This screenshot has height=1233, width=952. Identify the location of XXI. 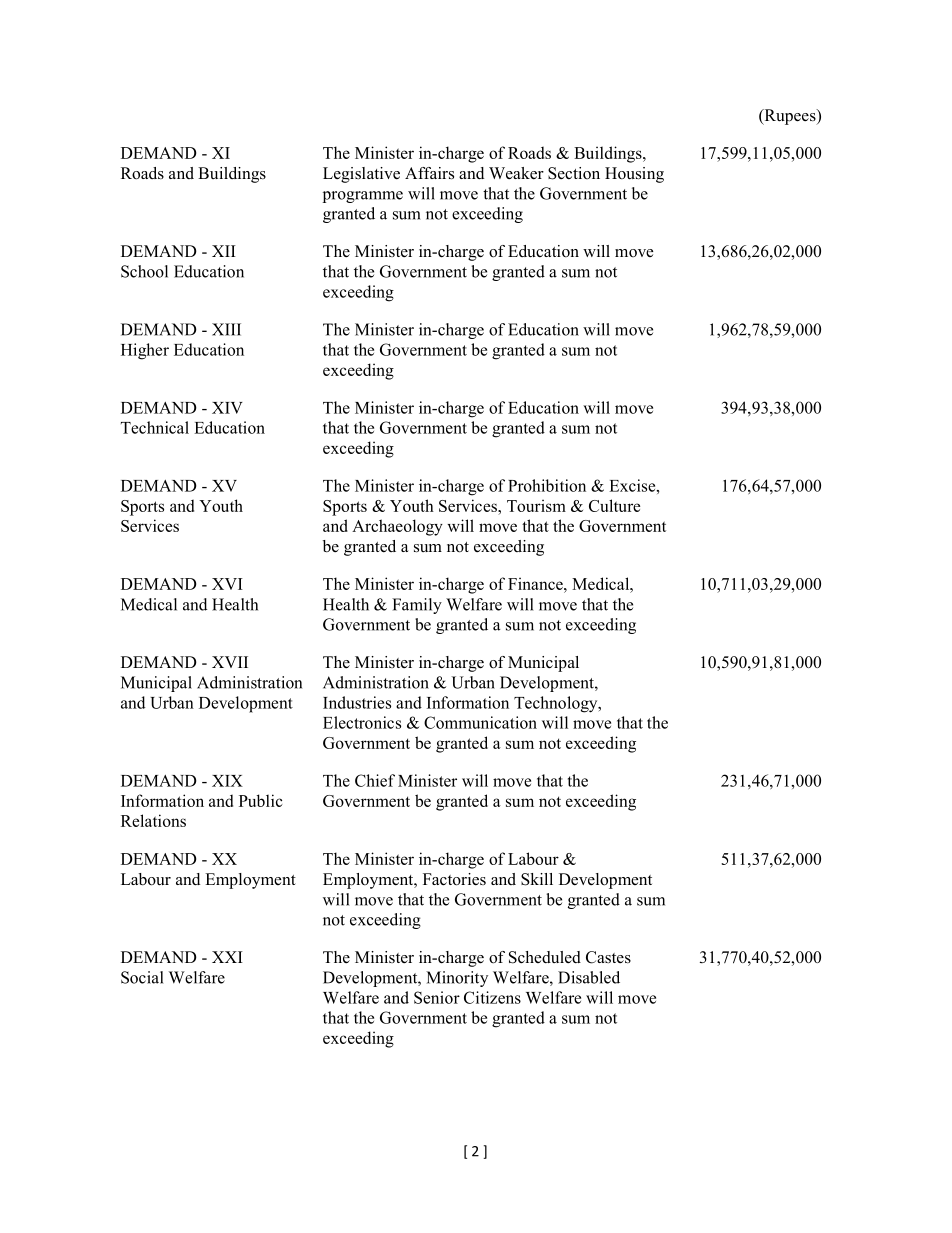
(227, 957).
